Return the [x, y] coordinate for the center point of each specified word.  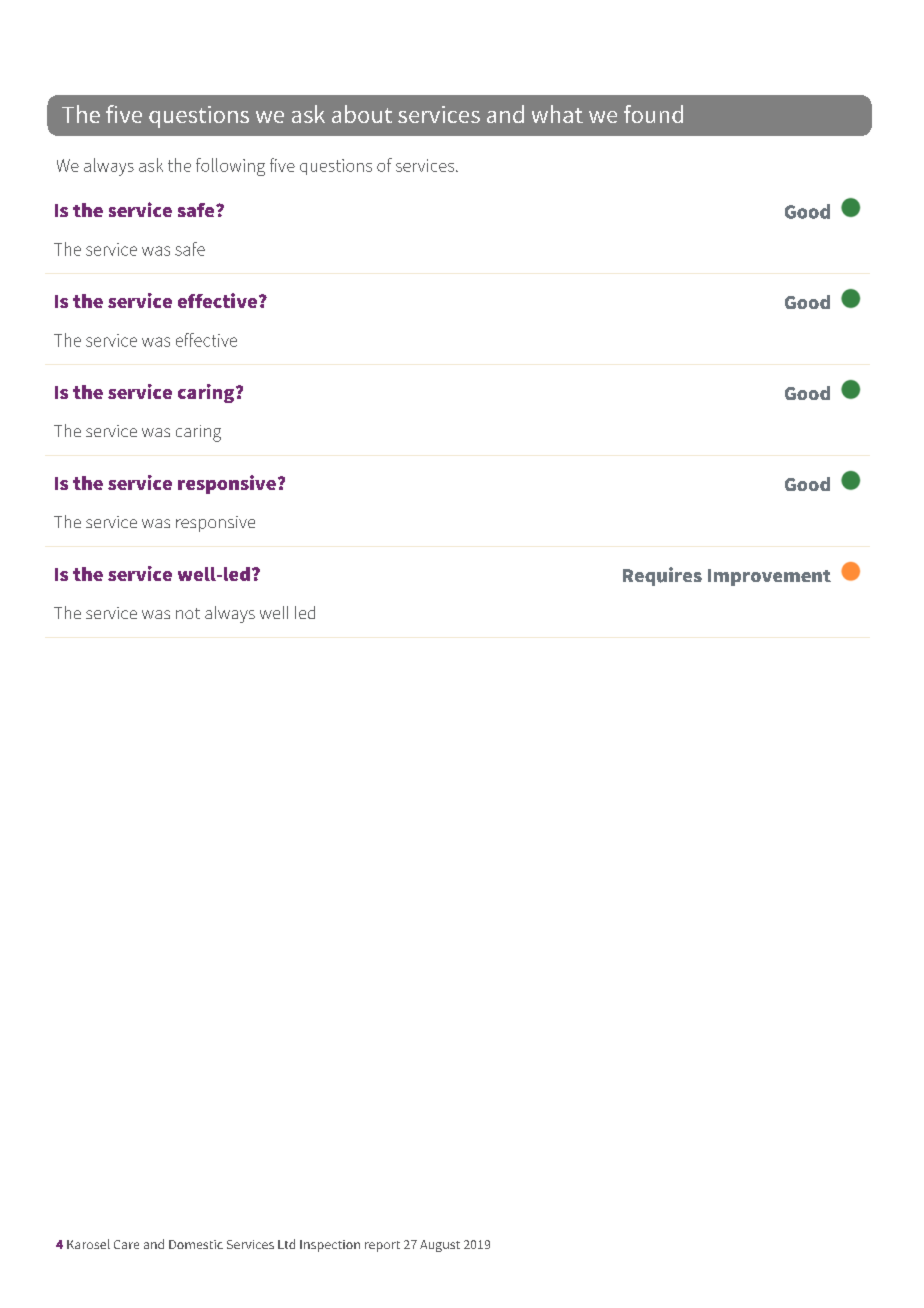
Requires [662, 576]
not [188, 613]
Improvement [769, 577]
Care [126, 1244]
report [382, 1246]
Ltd [286, 1244]
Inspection [330, 1246]
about [362, 114]
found [653, 114]
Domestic [196, 1244]
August [440, 1246]
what [557, 114]
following [230, 167]
